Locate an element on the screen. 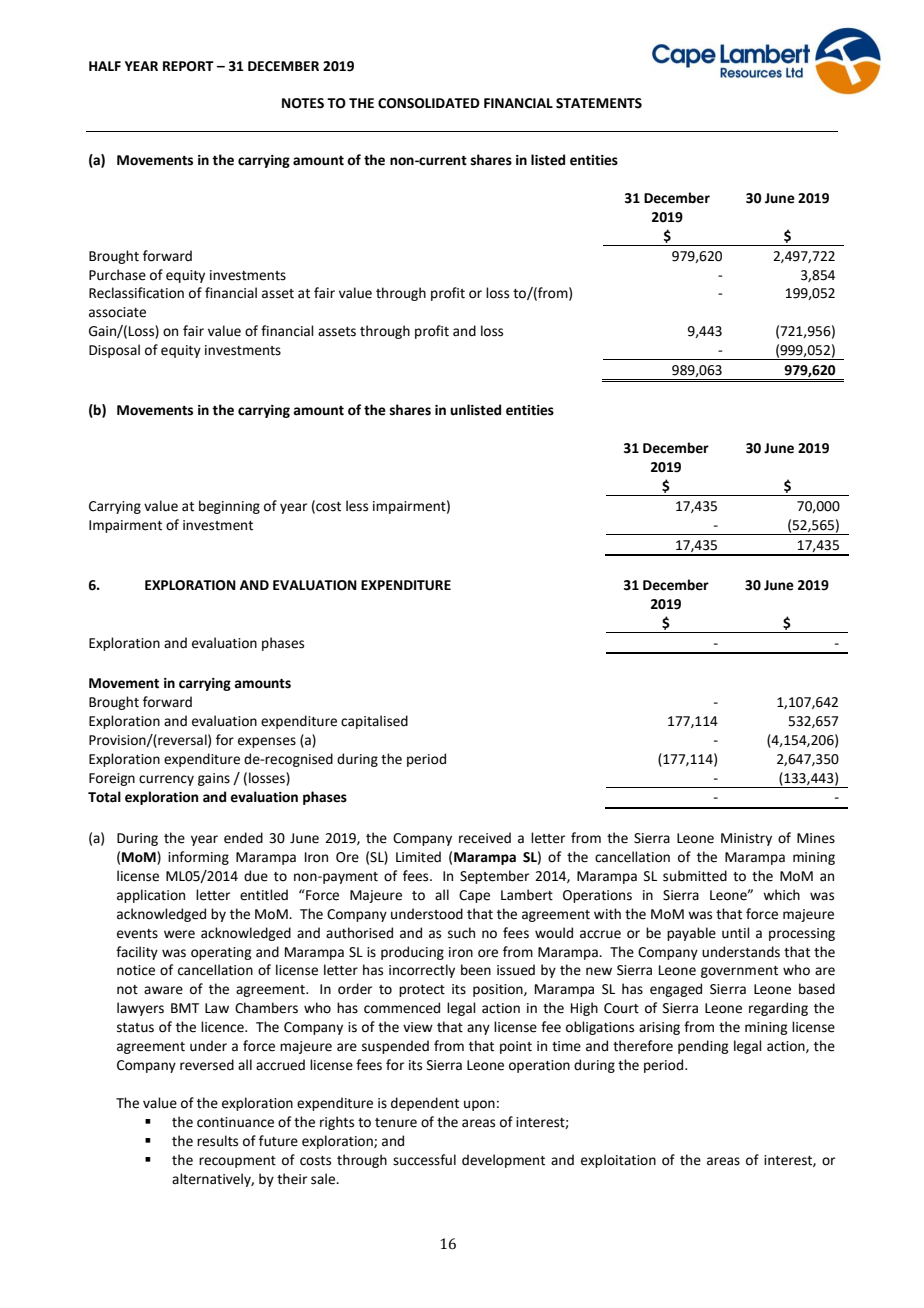 The height and width of the screenshot is (1308, 924). STATEMENTS is located at coordinates (599, 103).
